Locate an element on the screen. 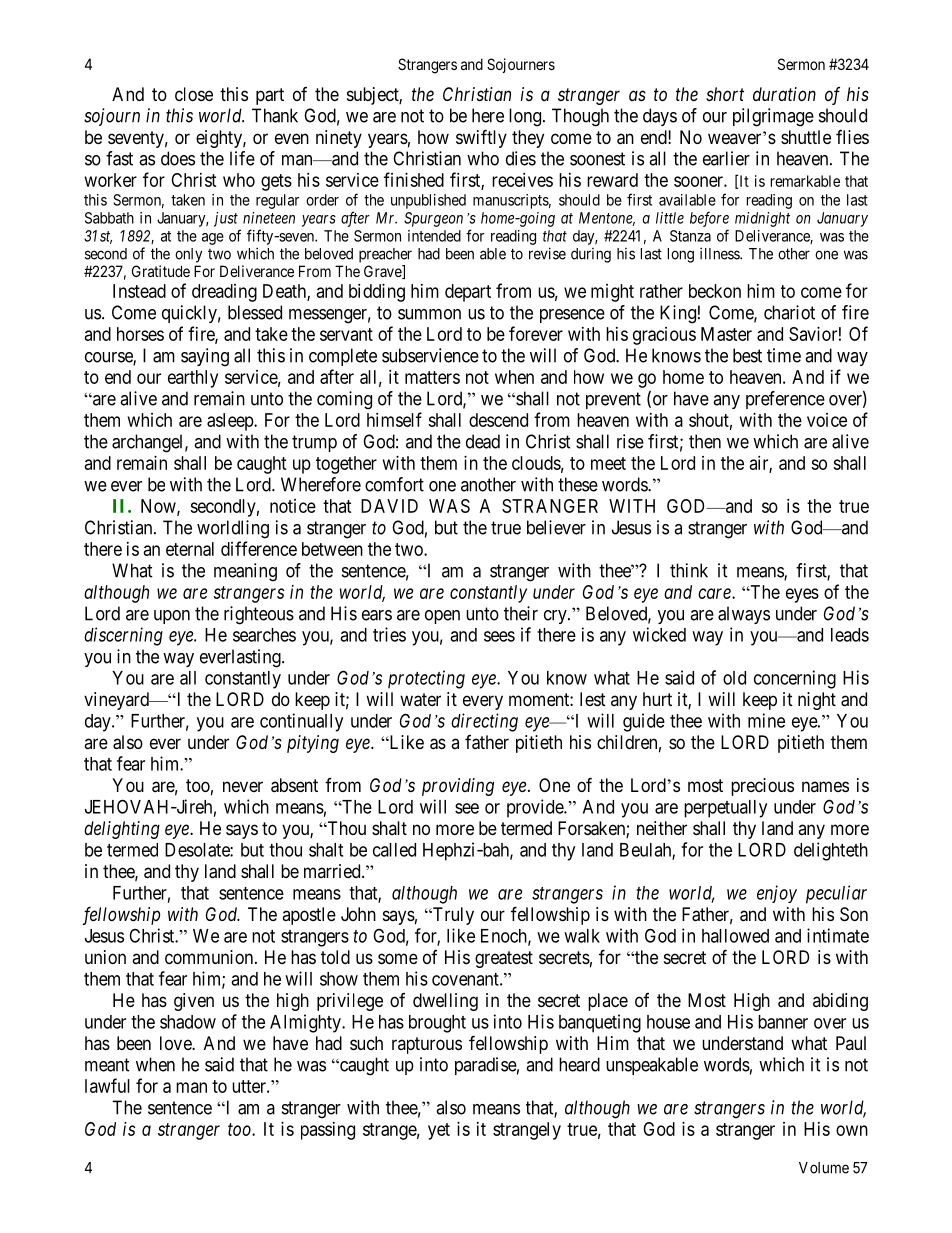 This screenshot has width=952, height=1233. lawful is located at coordinates (107, 1085).
